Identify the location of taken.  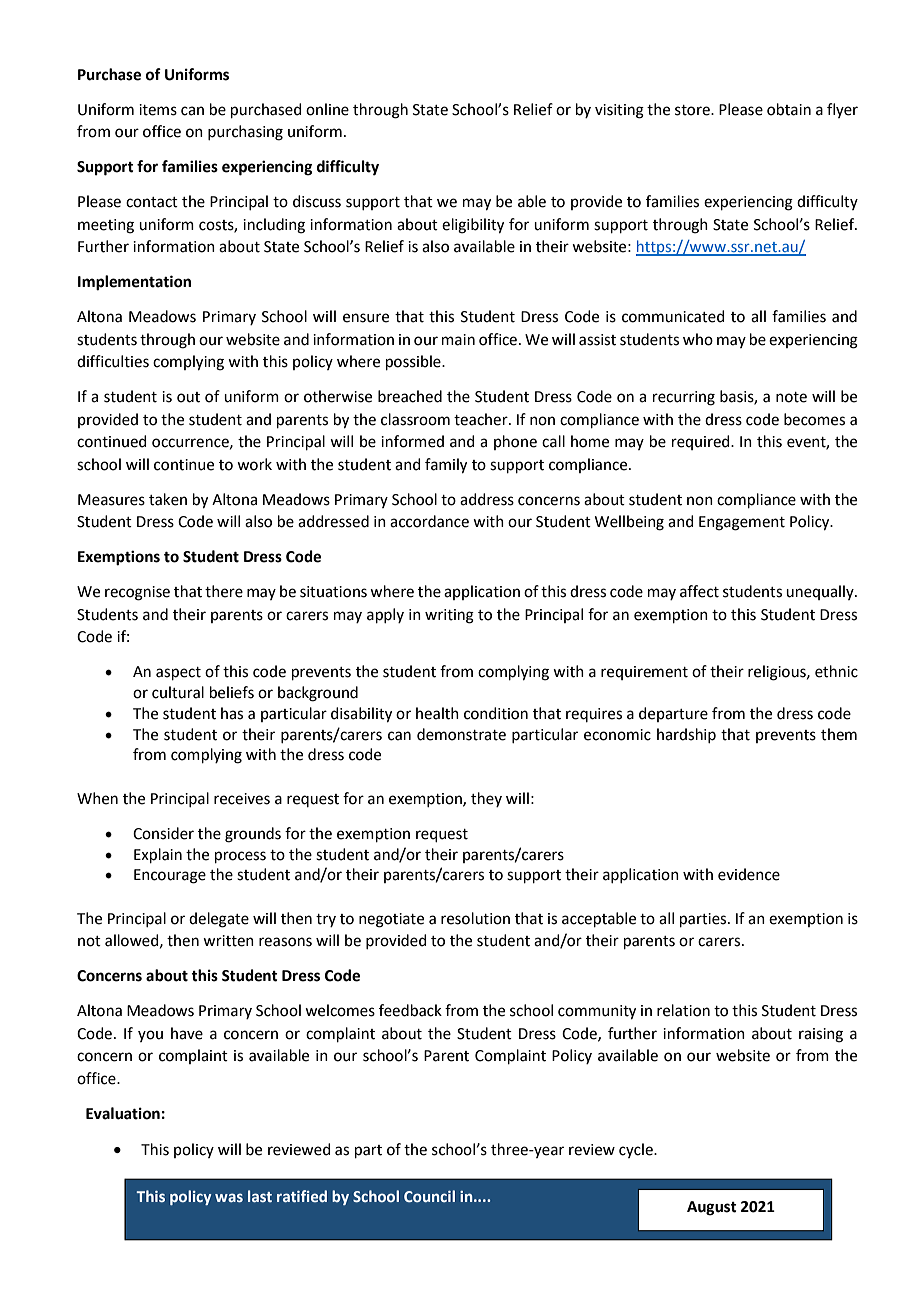
(168, 499).
